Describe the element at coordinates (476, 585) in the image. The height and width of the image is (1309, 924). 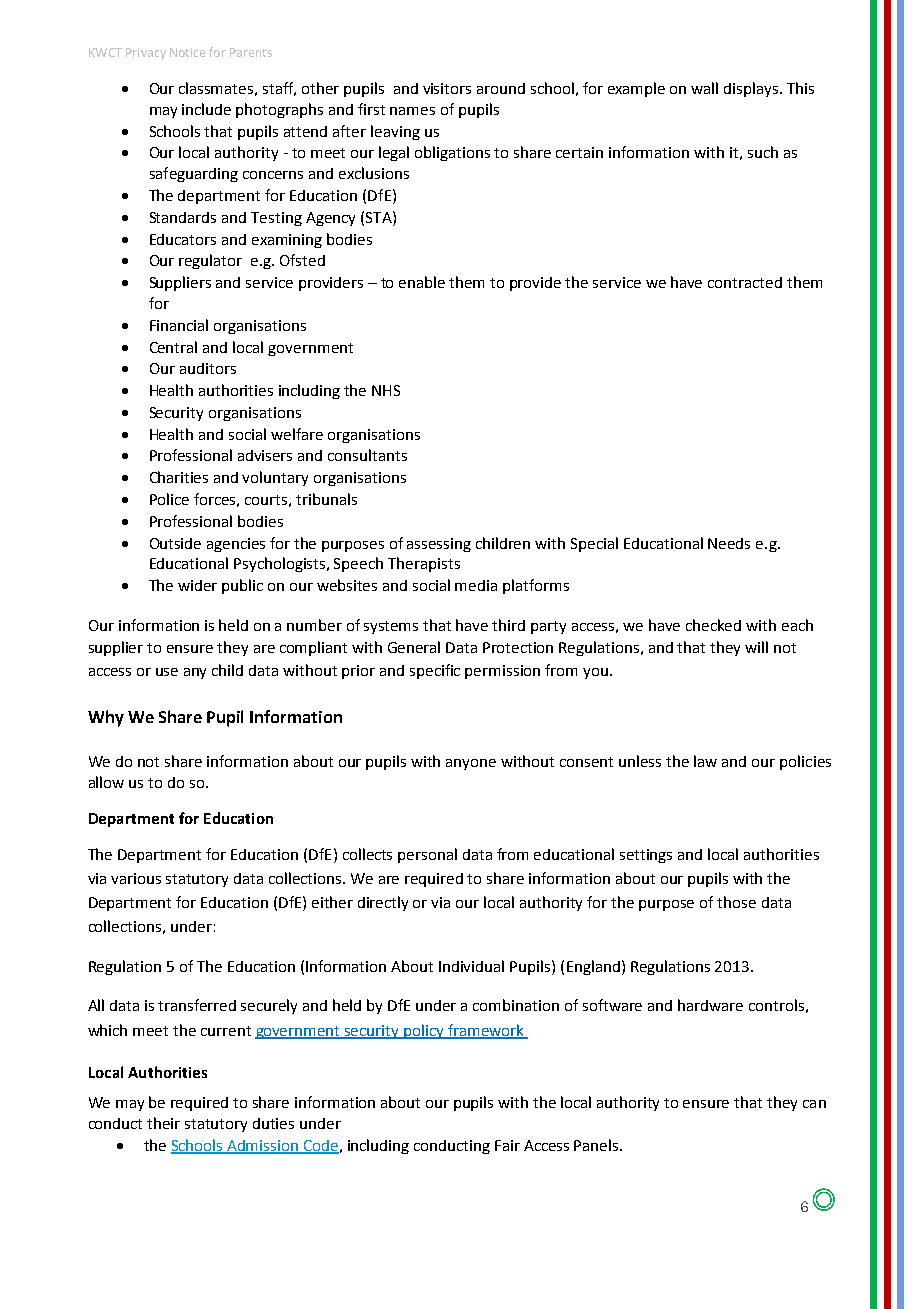
I see `media` at that location.
